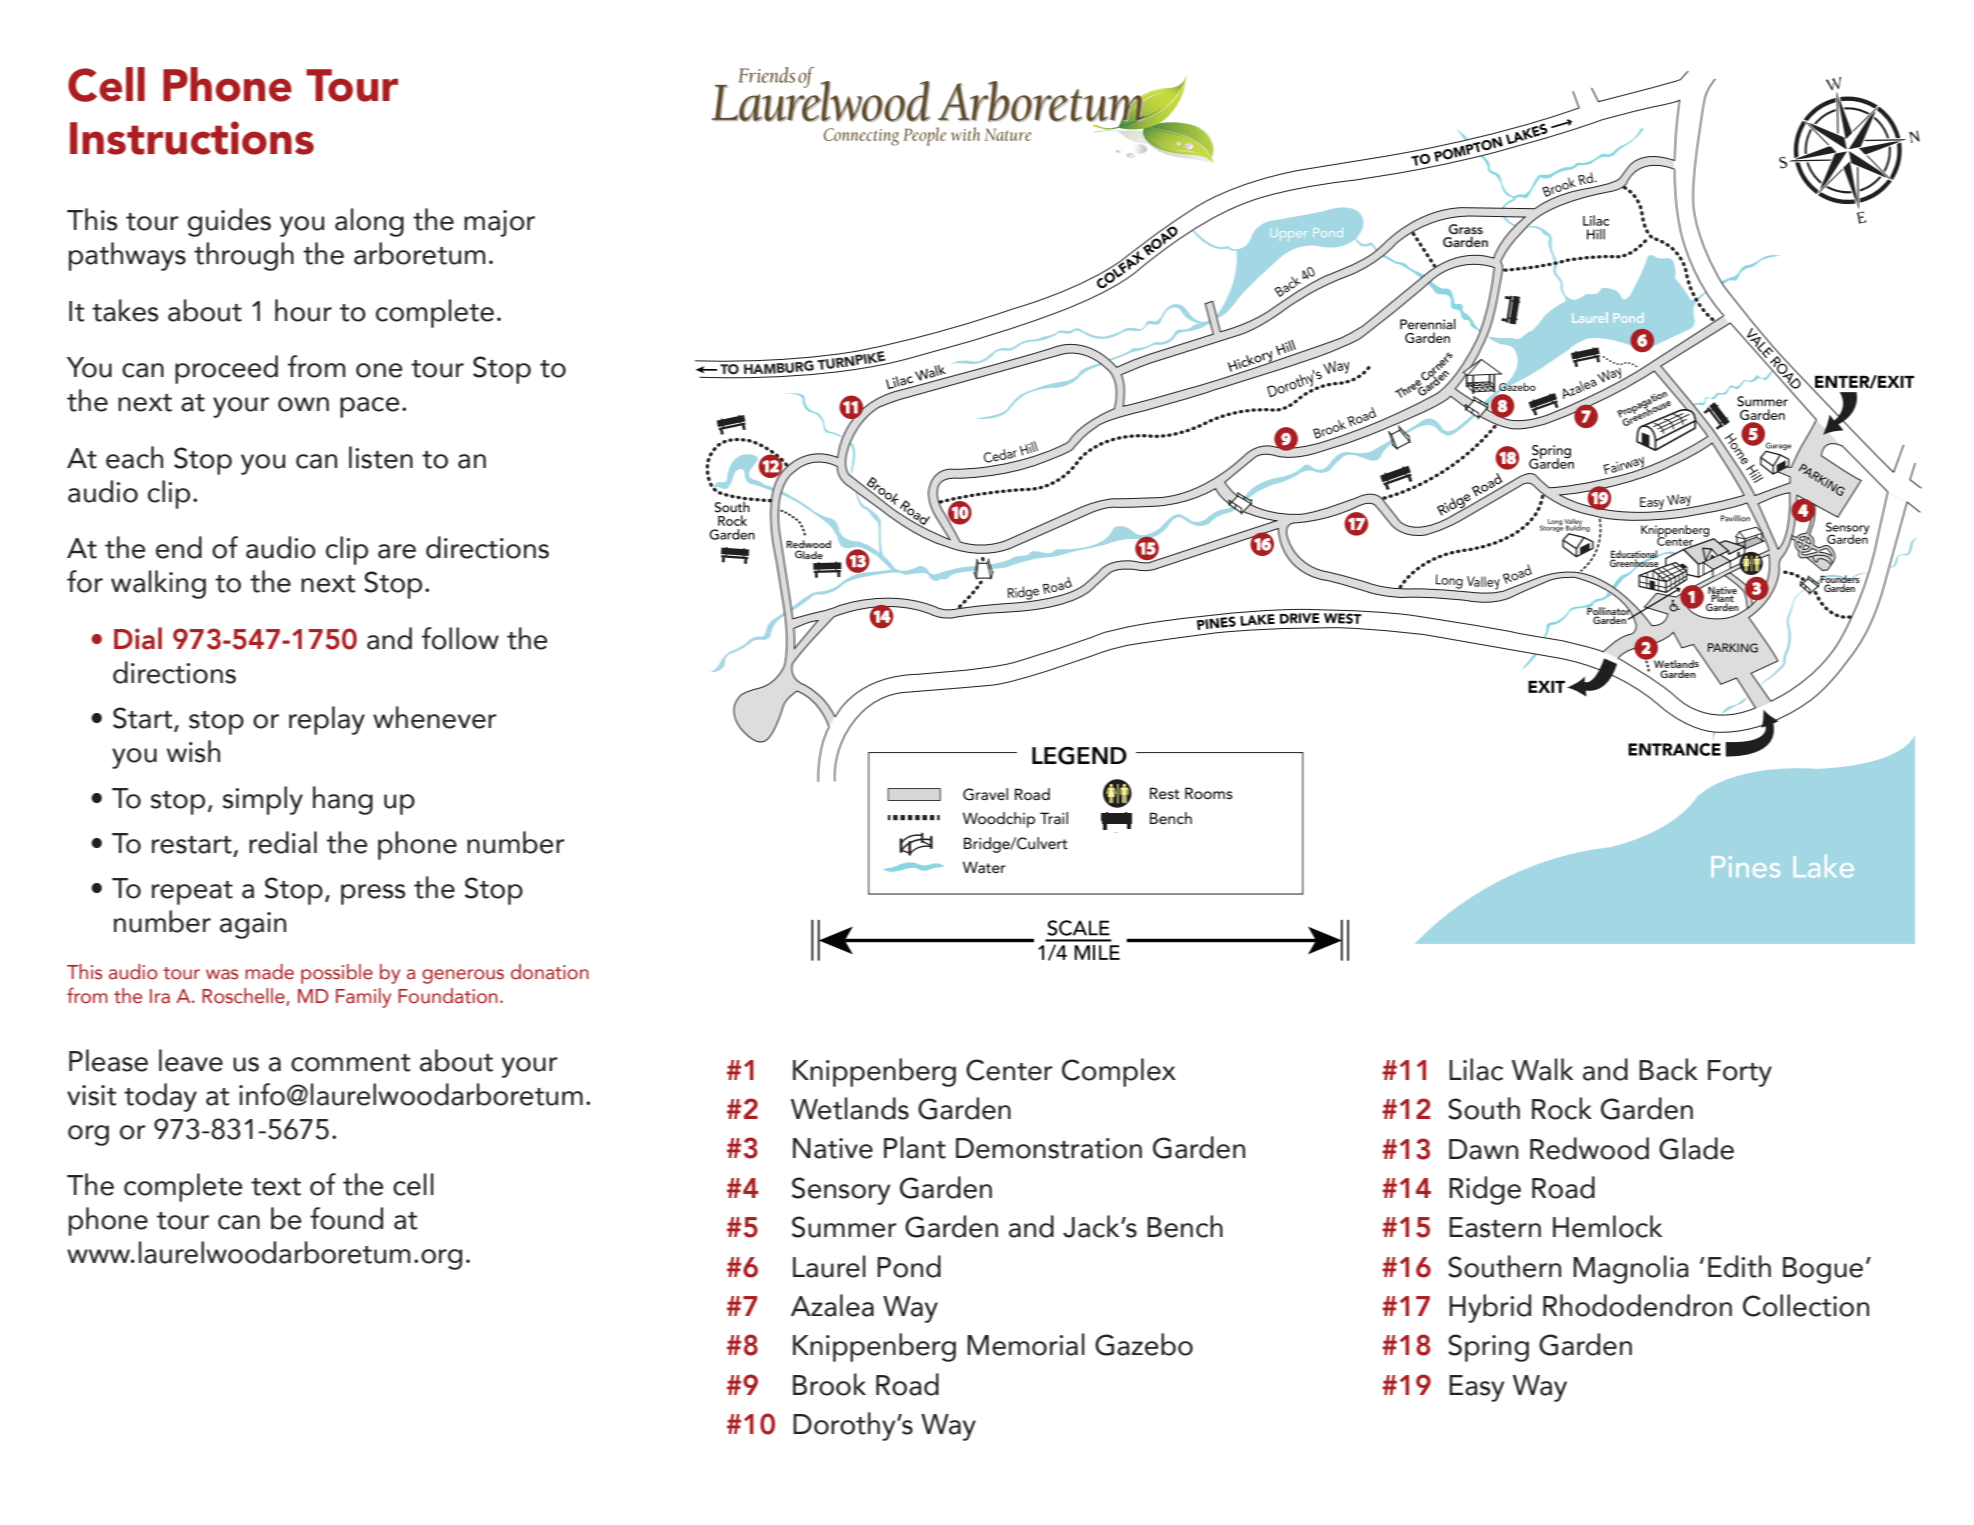 The image size is (1974, 1525). I want to click on simply, so click(263, 800).
